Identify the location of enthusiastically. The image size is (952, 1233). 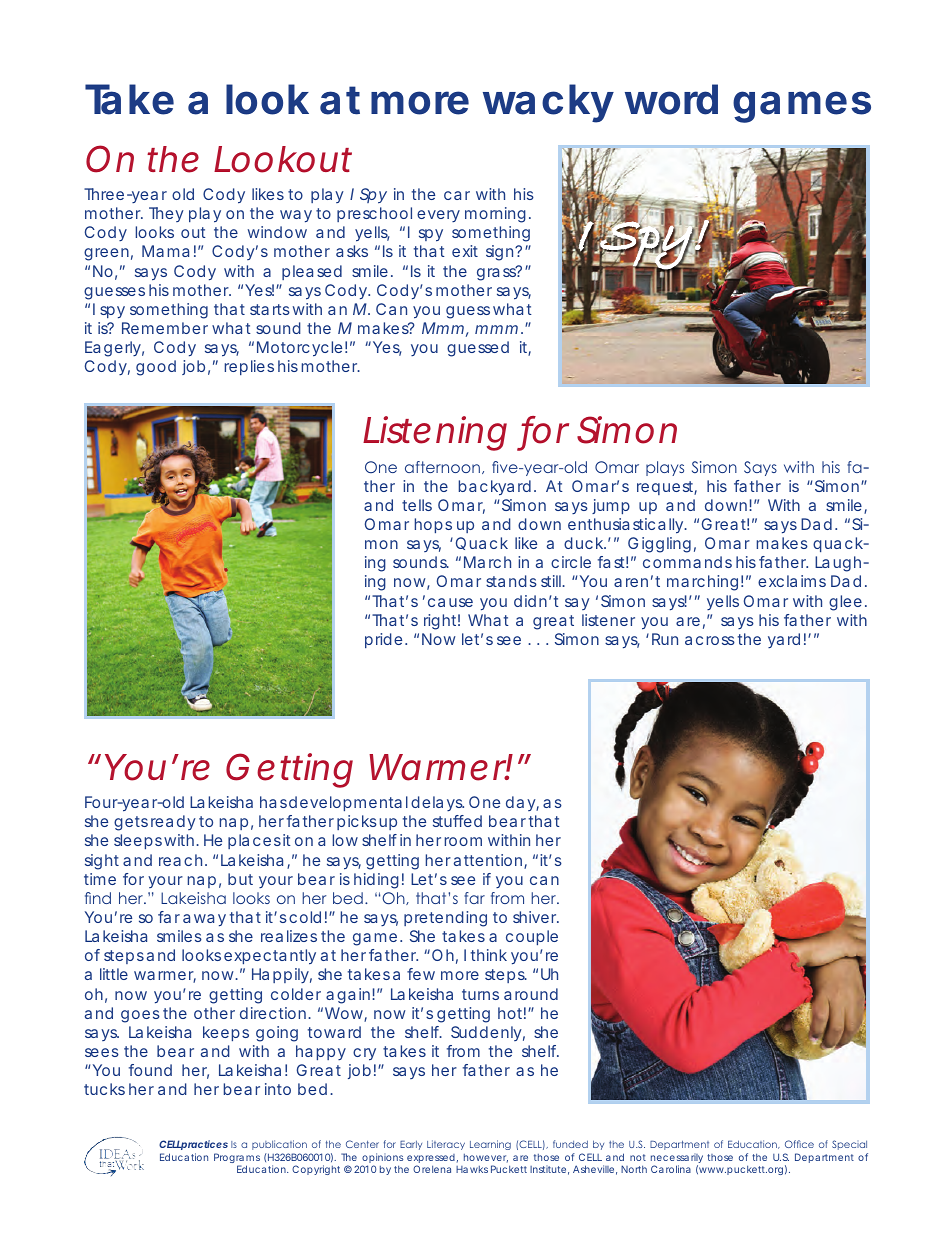
(625, 526).
